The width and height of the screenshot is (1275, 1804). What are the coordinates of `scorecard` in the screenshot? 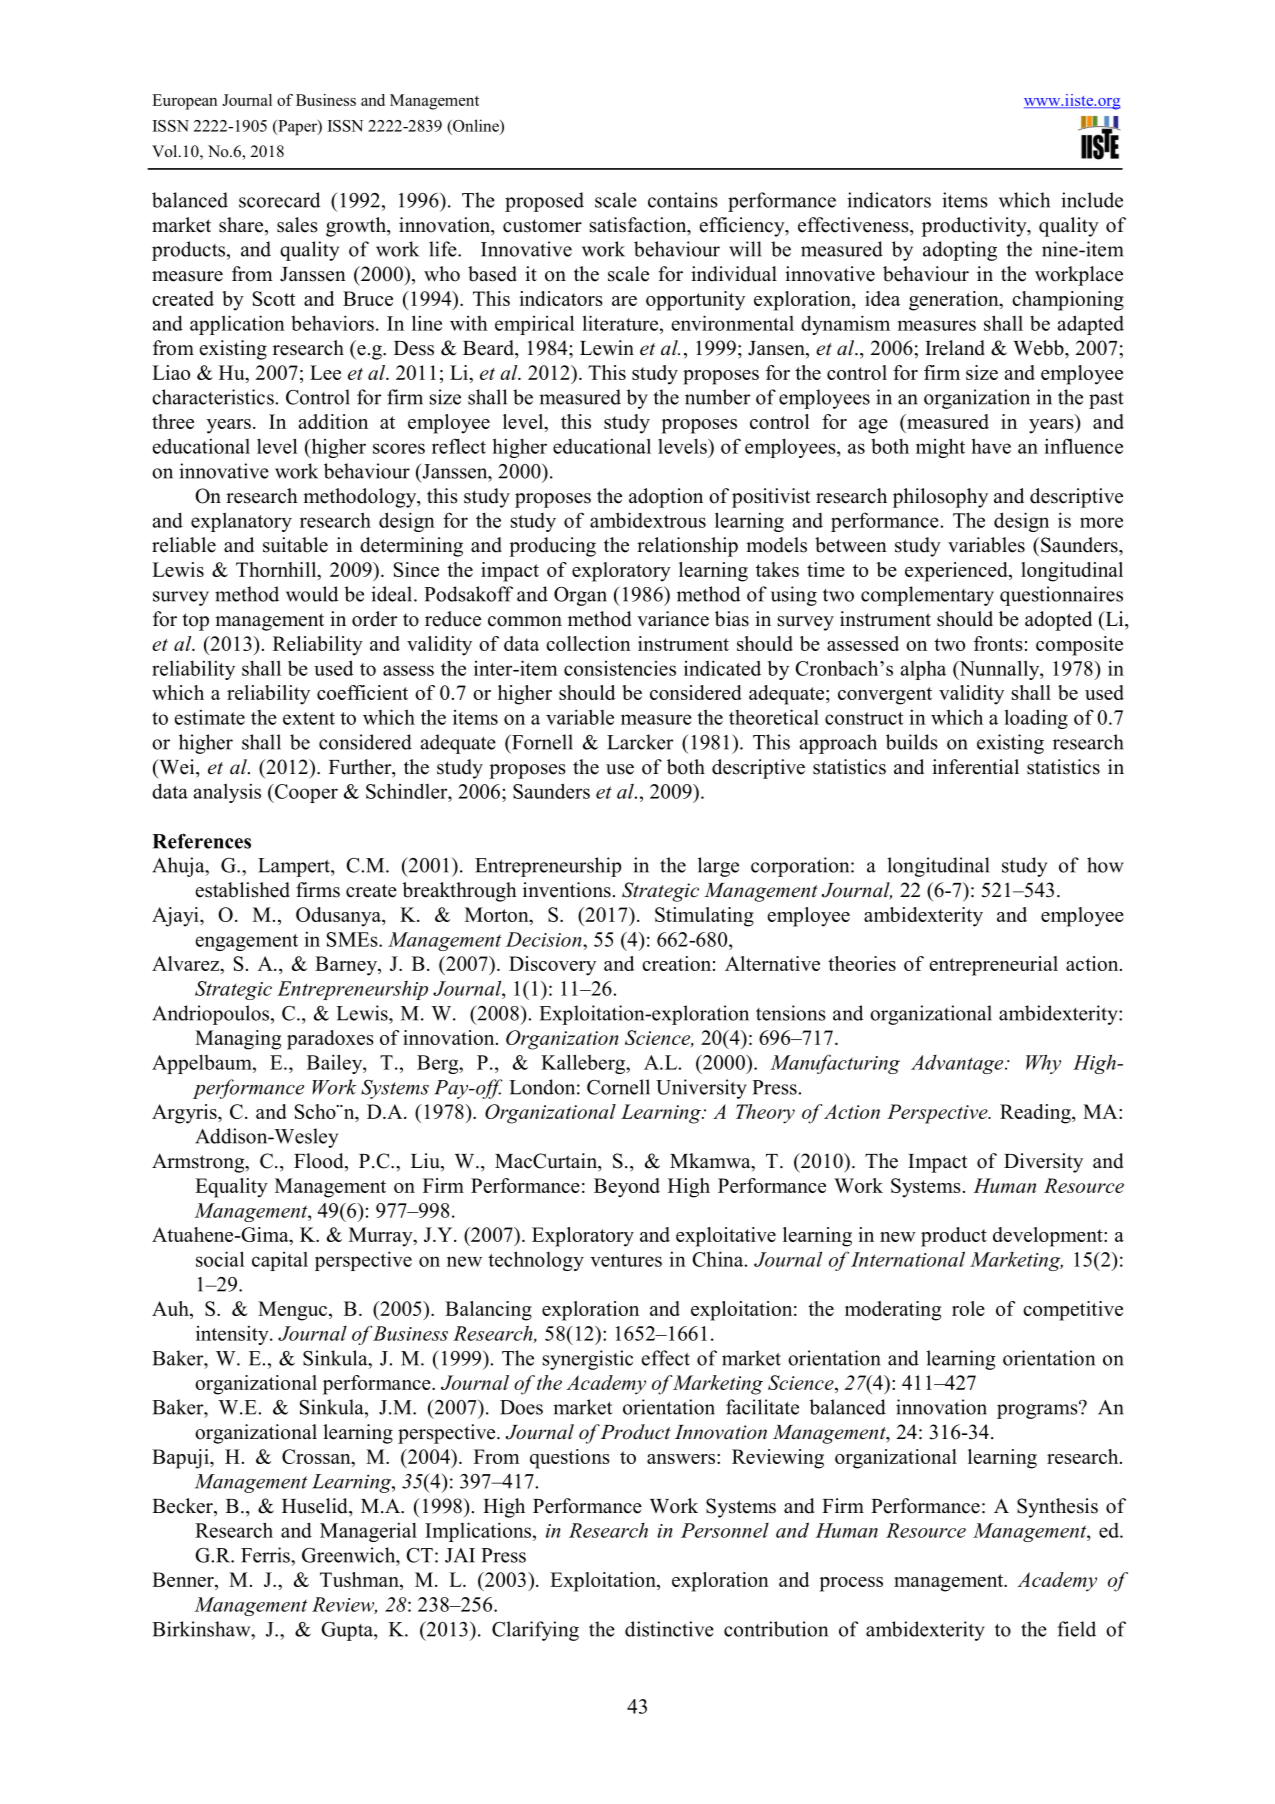 It's located at (279, 200).
